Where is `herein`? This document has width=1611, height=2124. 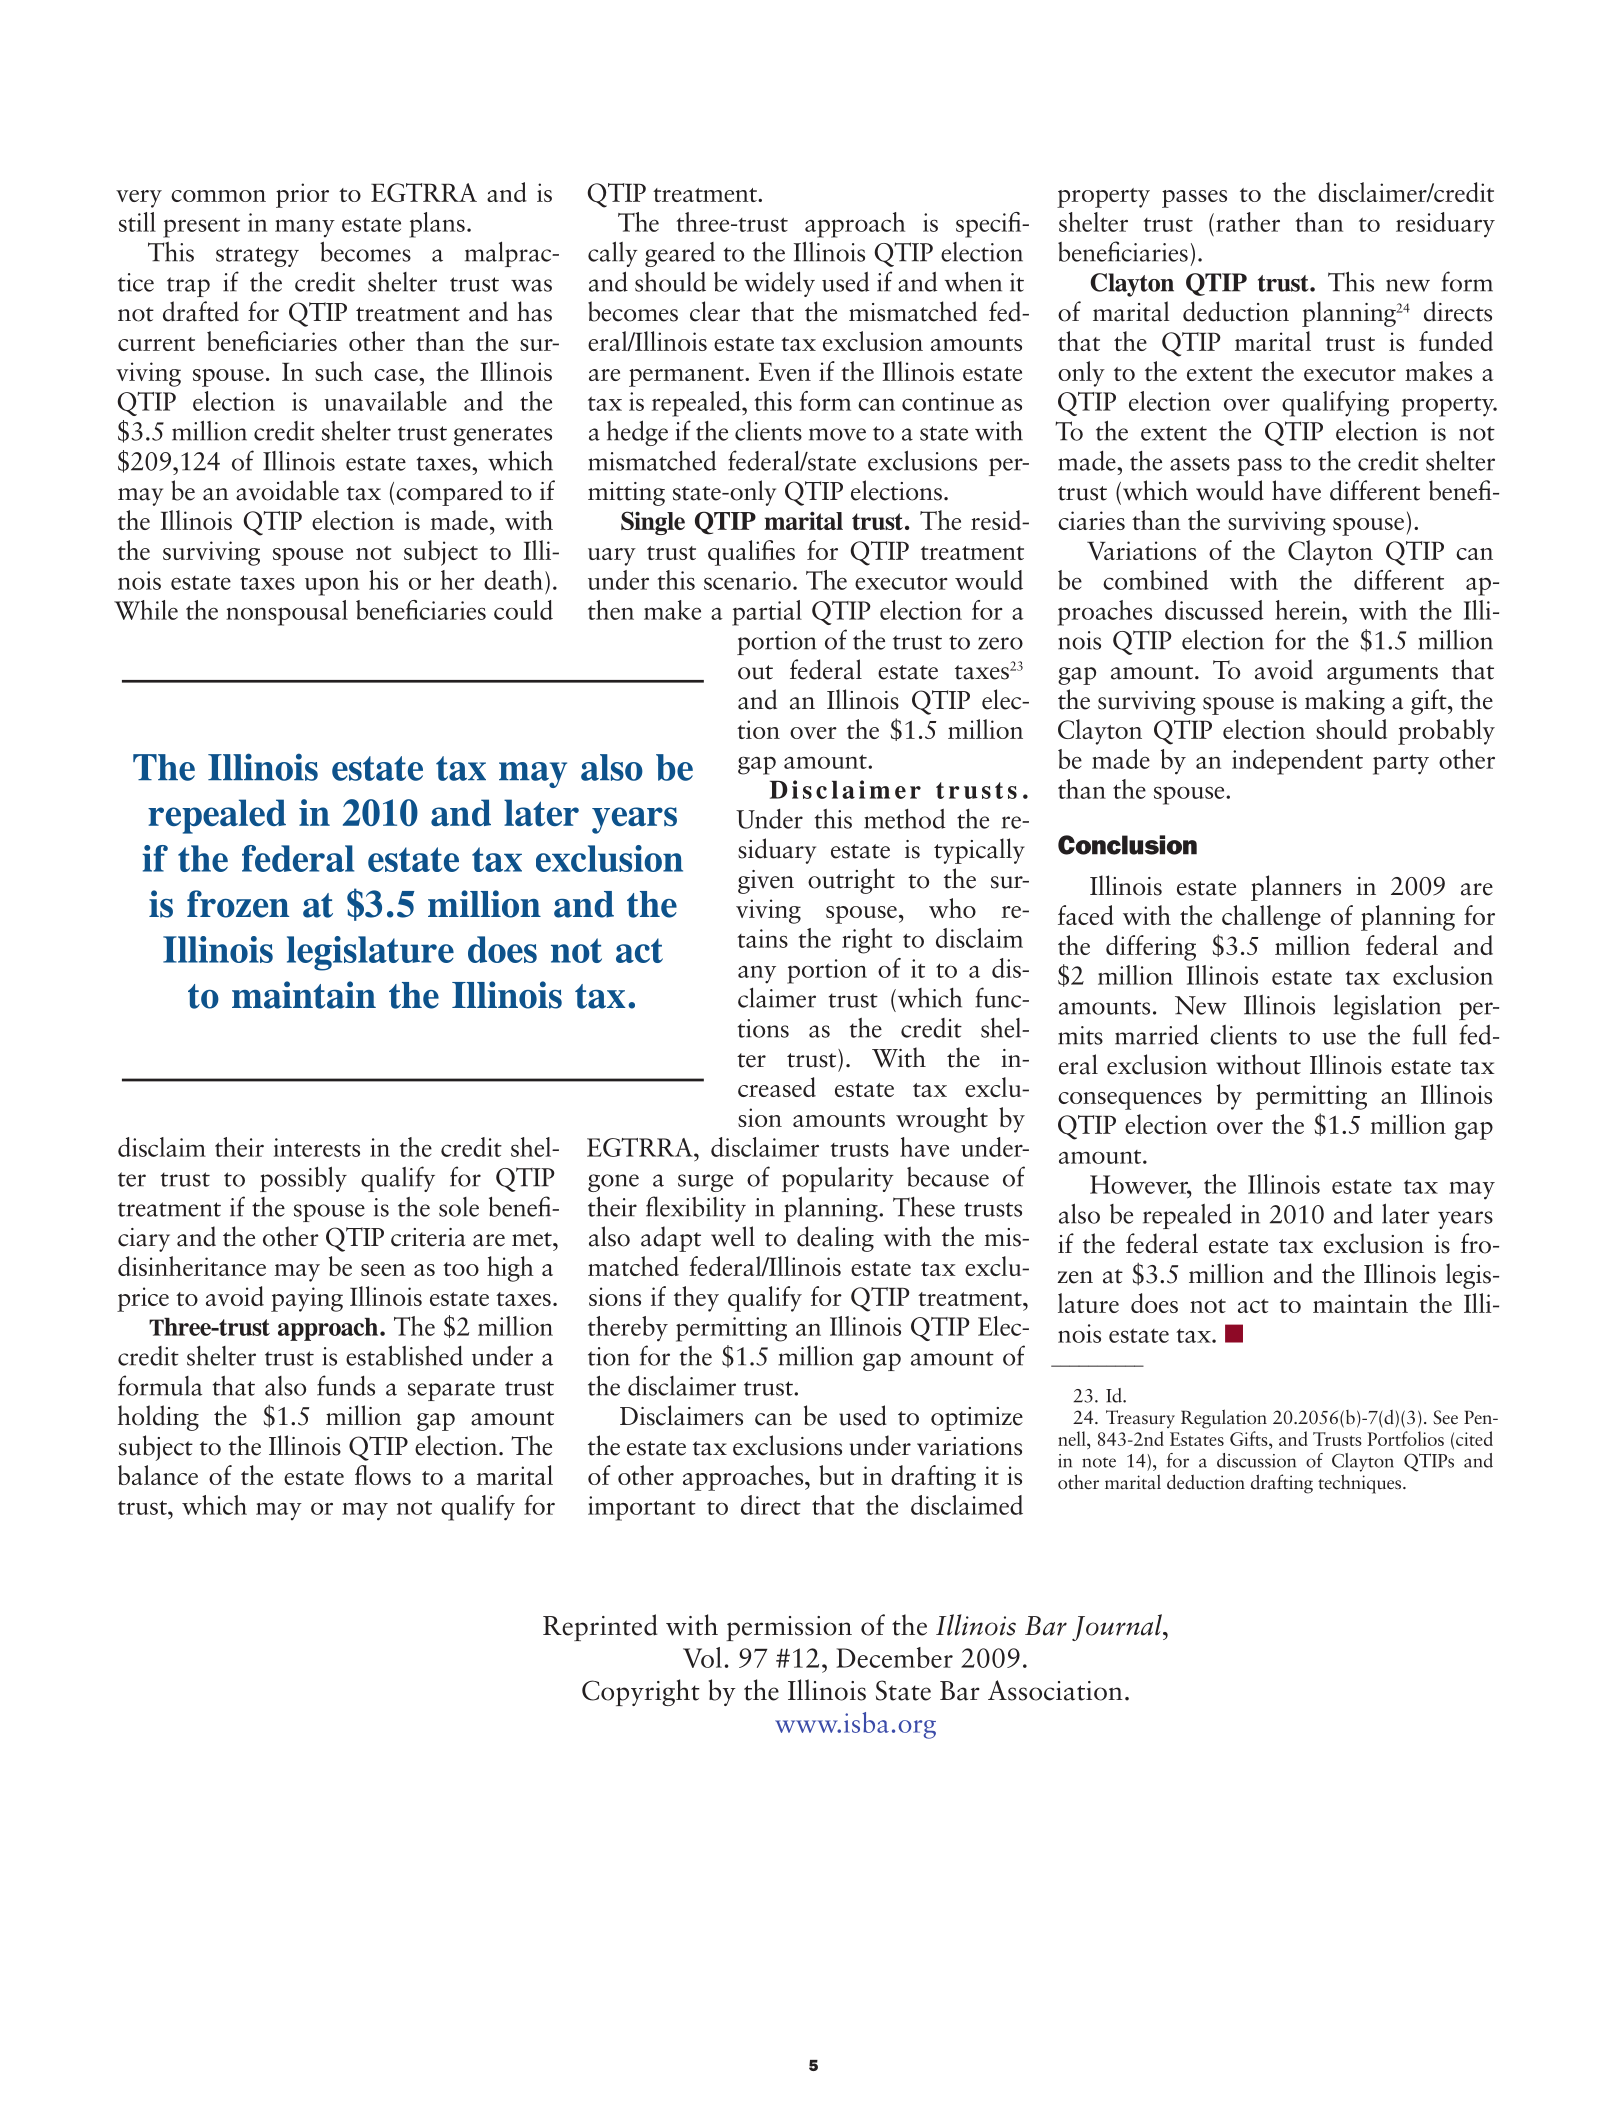
herein is located at coordinates (1309, 610).
